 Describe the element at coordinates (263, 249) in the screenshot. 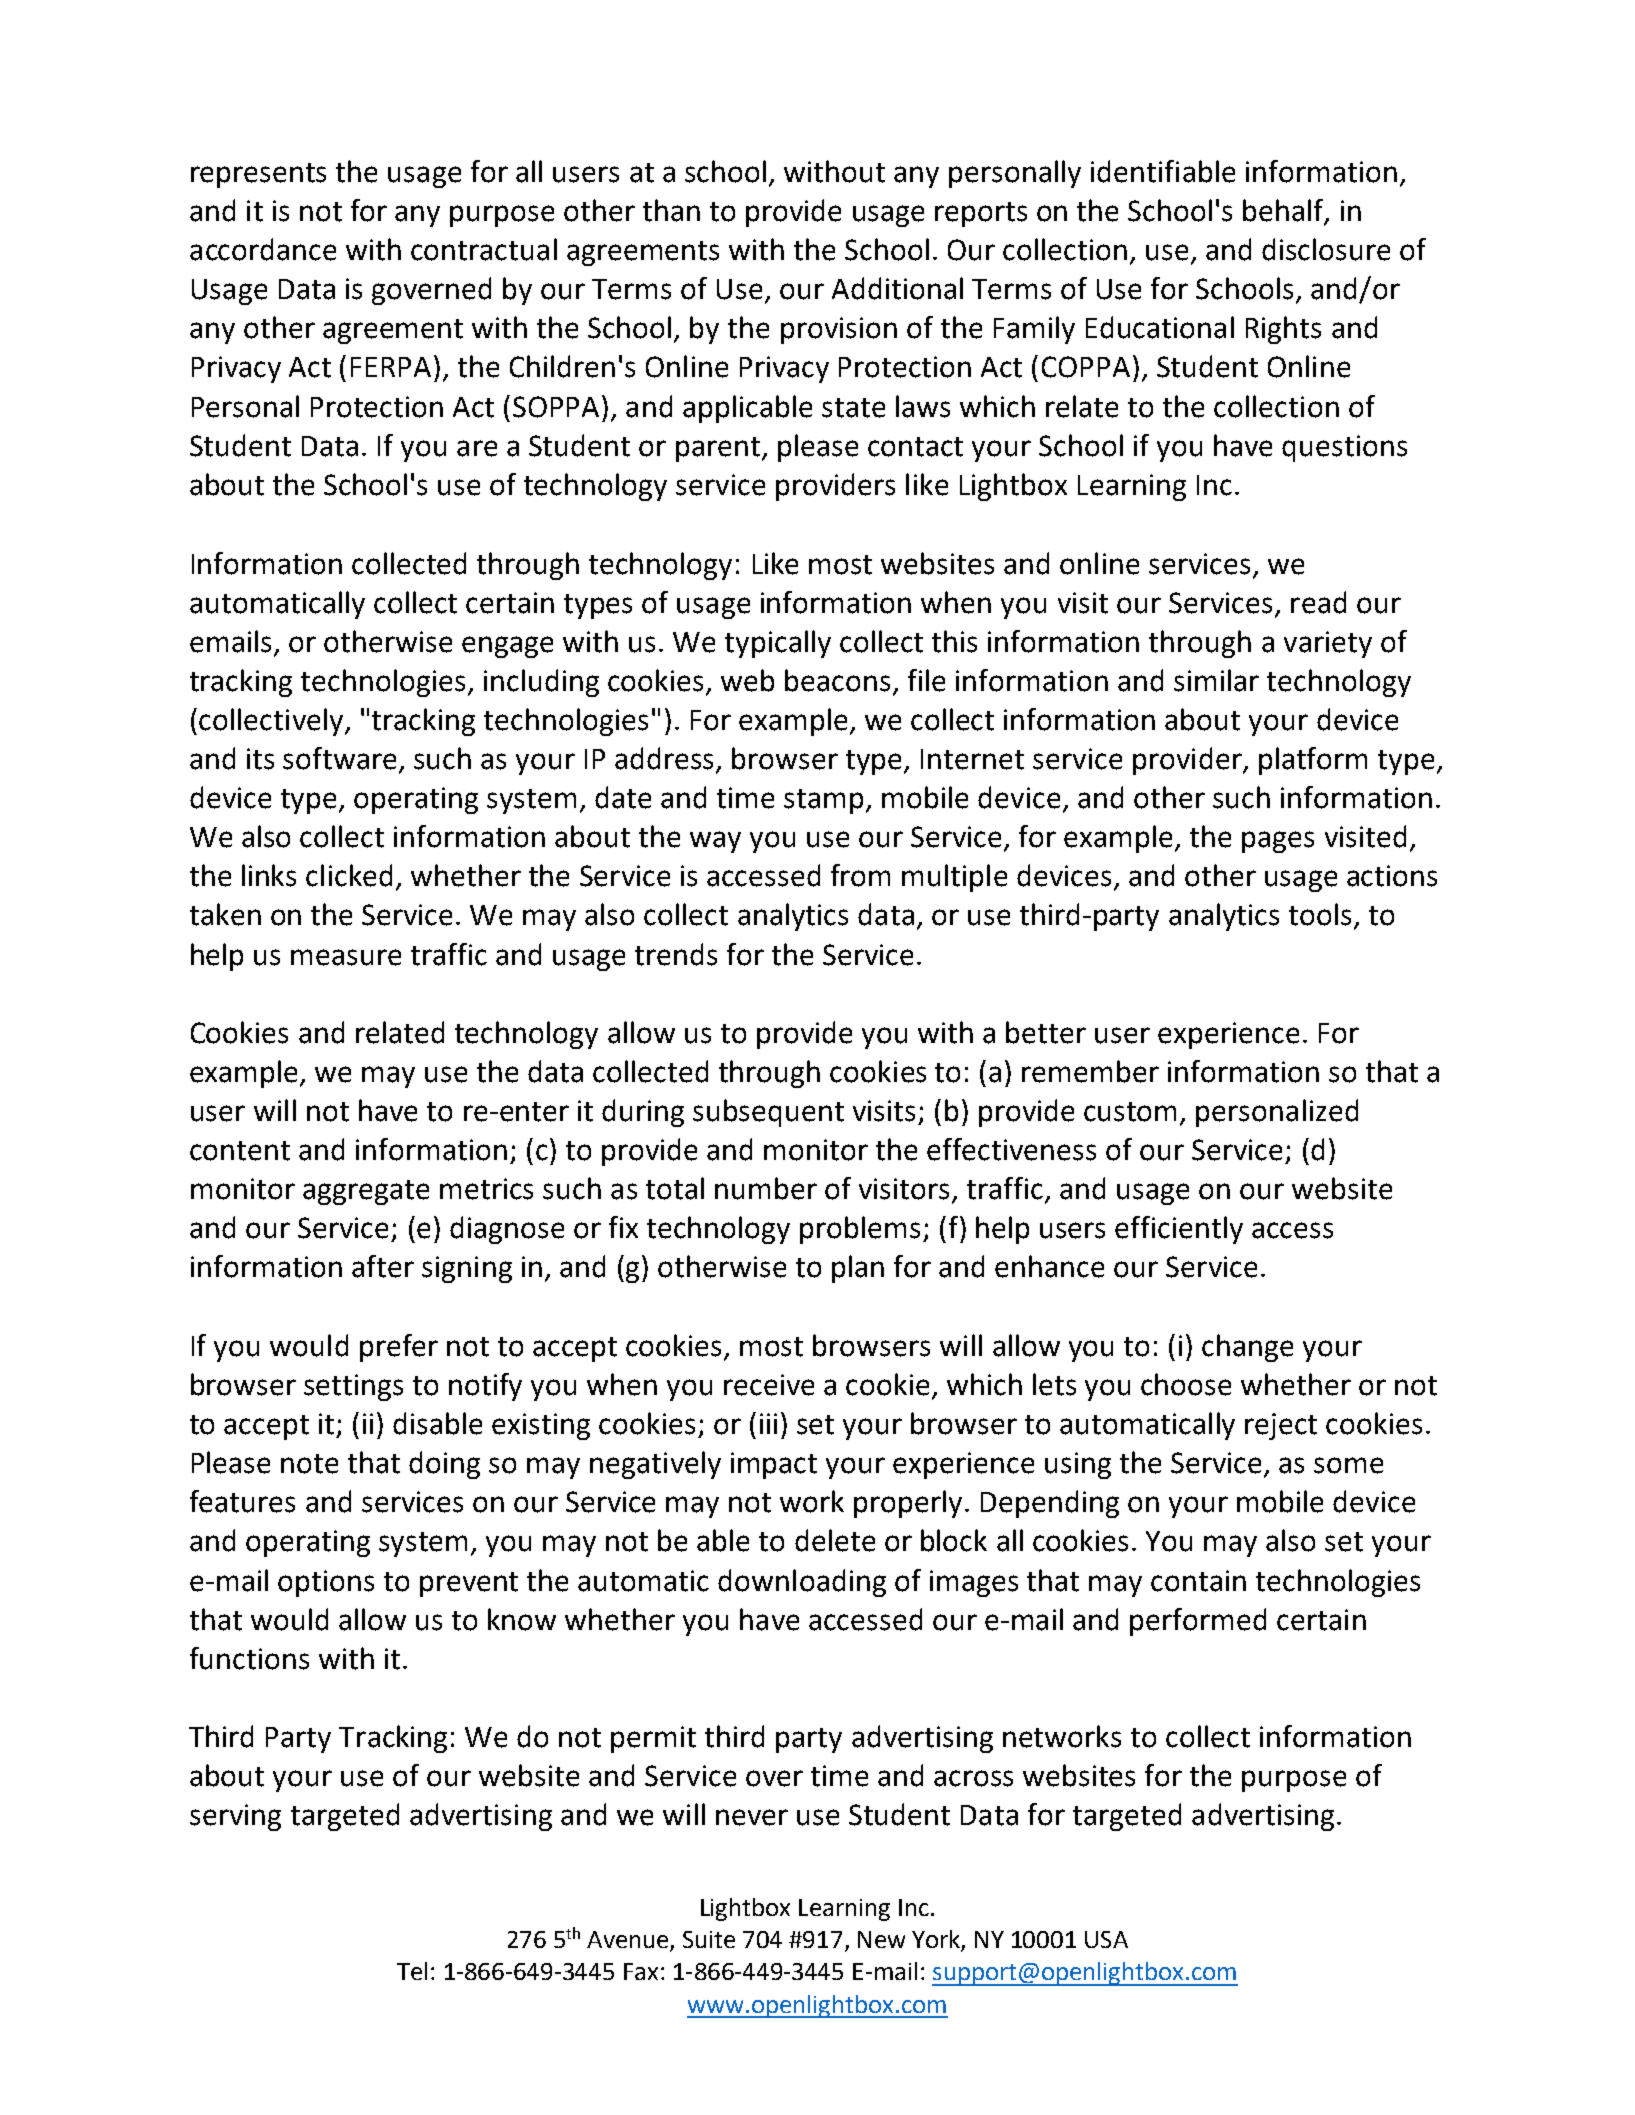

I see `accordance` at that location.
